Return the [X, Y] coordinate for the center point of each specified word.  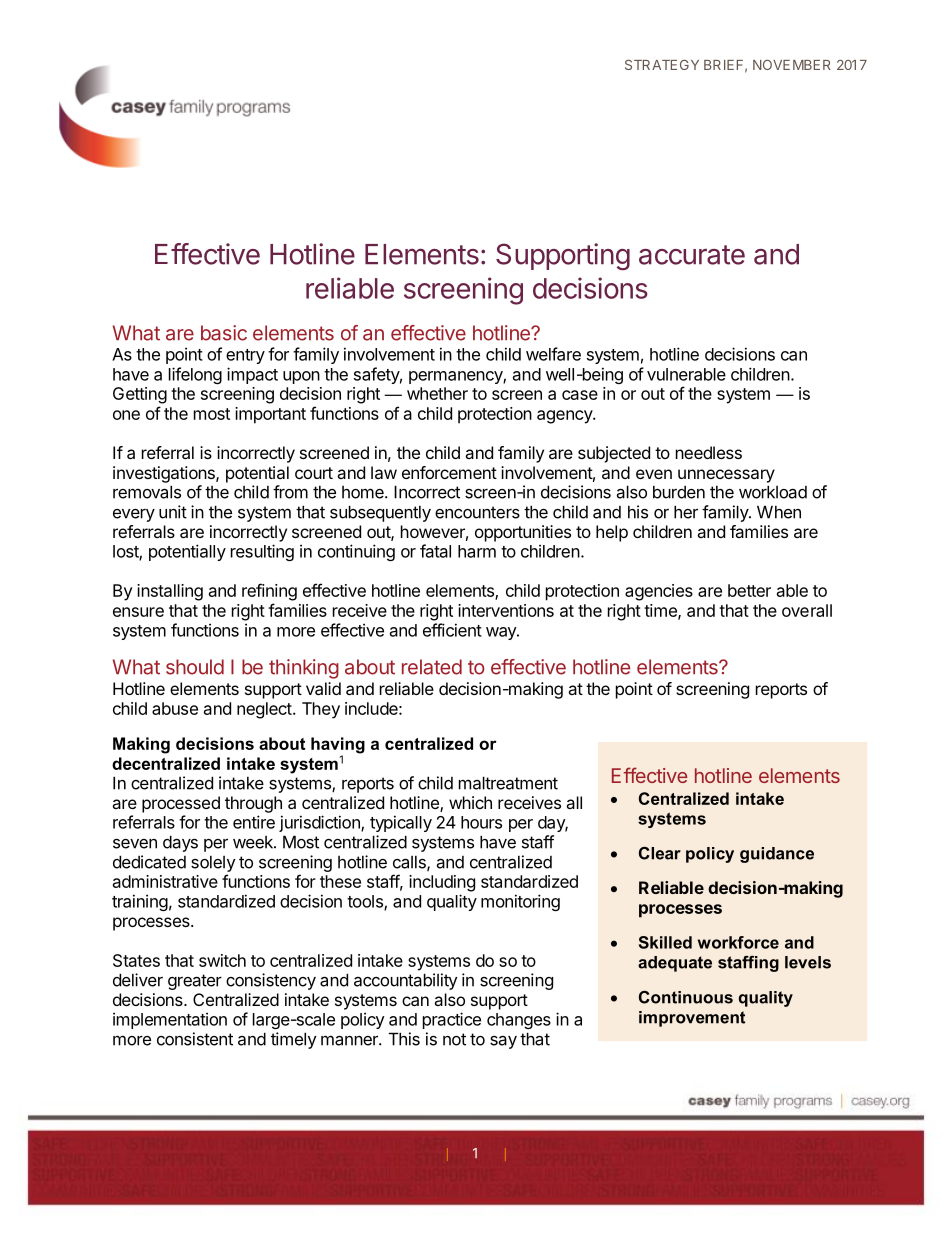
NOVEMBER [792, 65]
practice [452, 1020]
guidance [777, 855]
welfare [553, 354]
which [470, 802]
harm [477, 551]
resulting [262, 552]
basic [224, 333]
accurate [692, 255]
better [749, 590]
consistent [195, 1039]
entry [245, 356]
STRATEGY [662, 64]
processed [181, 804]
